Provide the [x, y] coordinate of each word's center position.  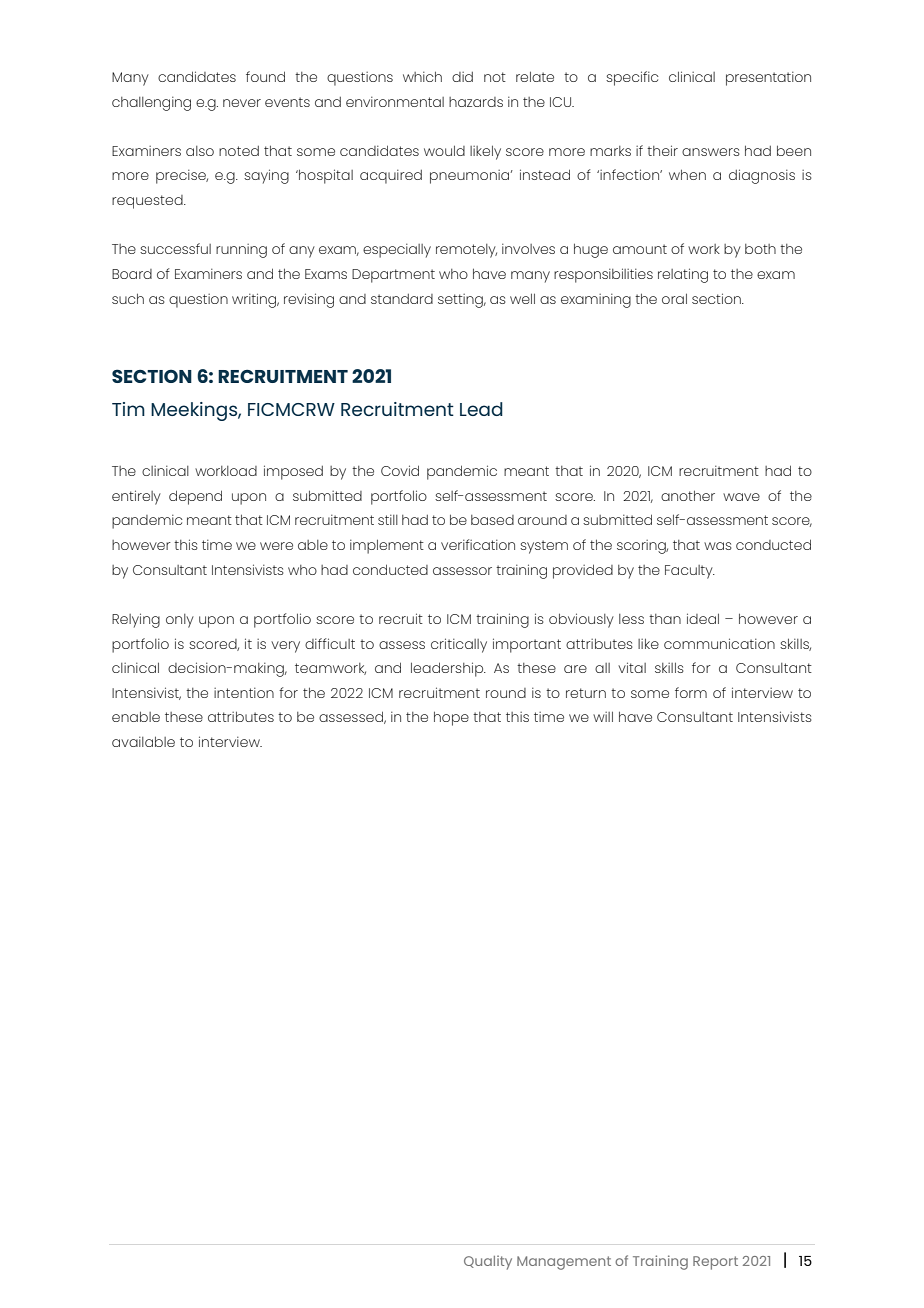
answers [711, 152]
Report [715, 1263]
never [242, 103]
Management [564, 1263]
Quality [488, 1262]
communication [719, 643]
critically [459, 645]
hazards [476, 102]
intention [244, 693]
